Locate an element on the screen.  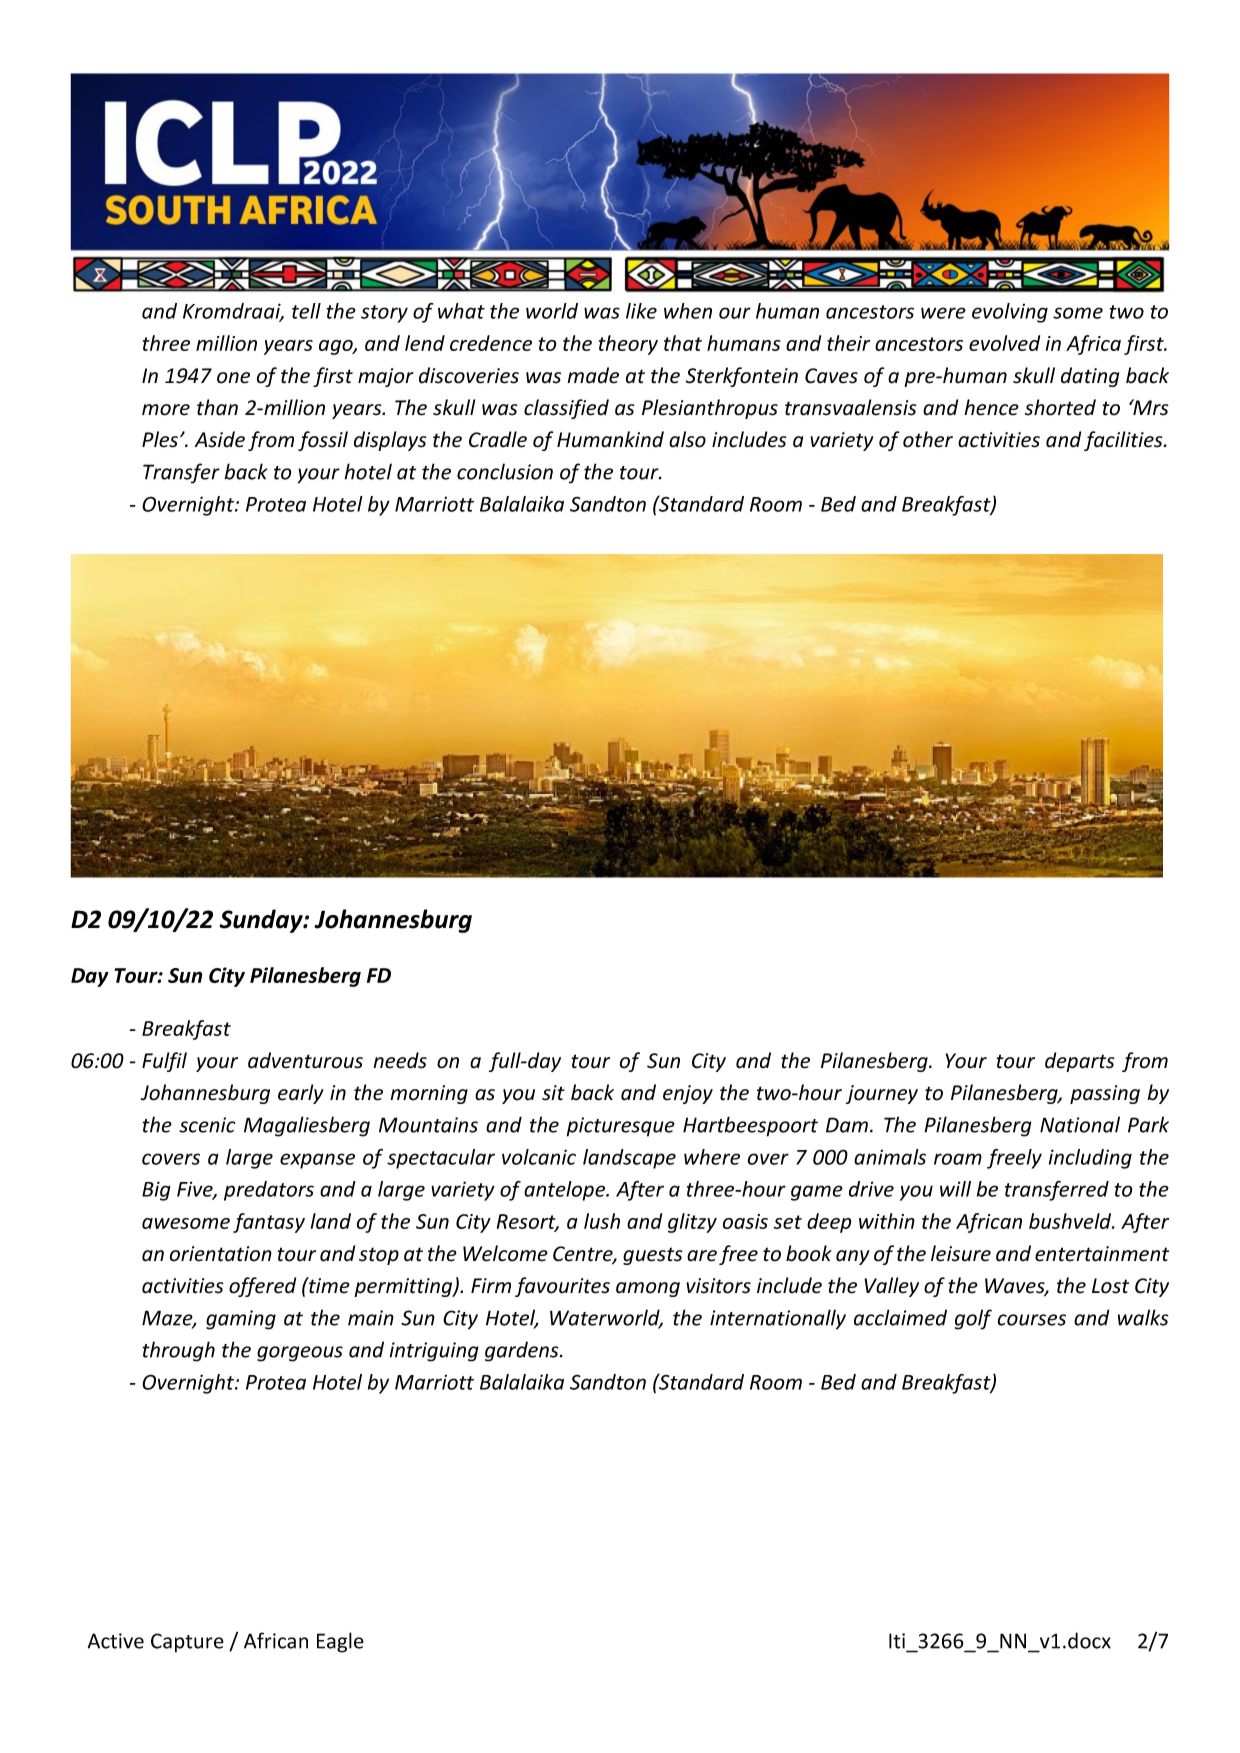
gaming is located at coordinates (241, 1320).
